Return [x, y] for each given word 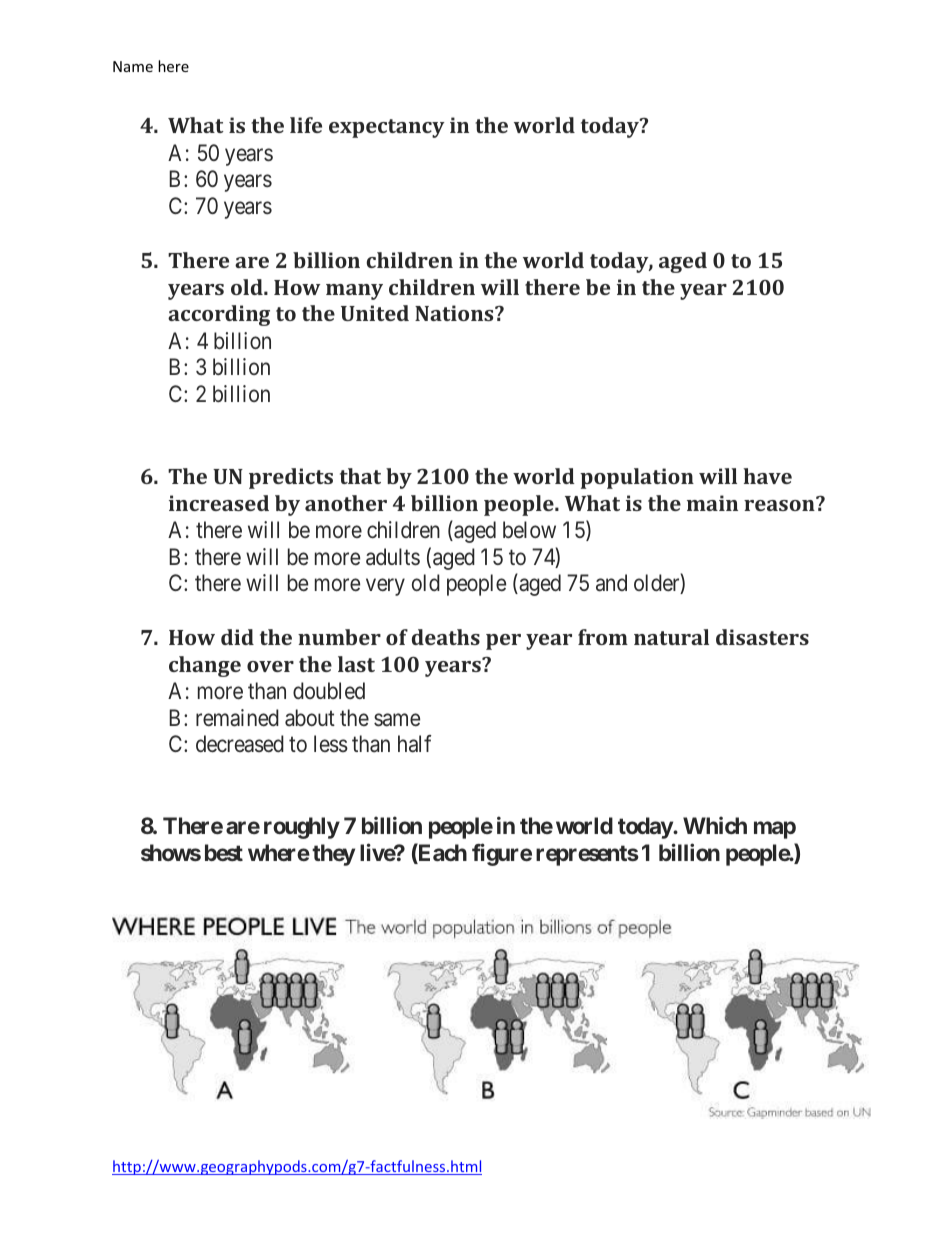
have [767, 476]
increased [219, 503]
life [306, 125]
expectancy [387, 128]
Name [133, 66]
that [360, 476]
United [375, 313]
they [333, 855]
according [219, 315]
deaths [446, 637]
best [224, 852]
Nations [455, 313]
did [237, 637]
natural [671, 637]
